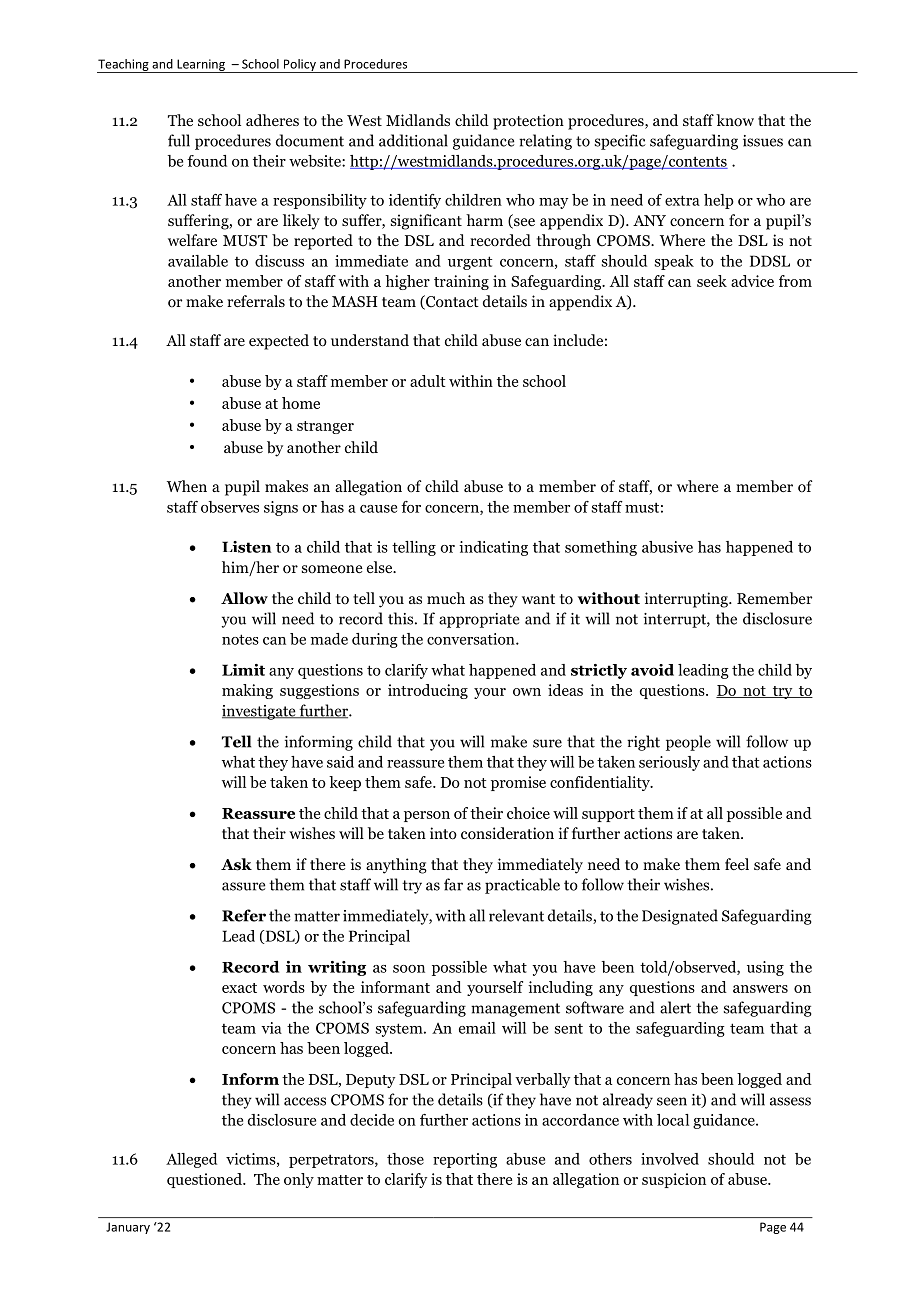 The width and height of the image is (924, 1308). What do you see at coordinates (413, 140) in the image?
I see `additional` at bounding box center [413, 140].
